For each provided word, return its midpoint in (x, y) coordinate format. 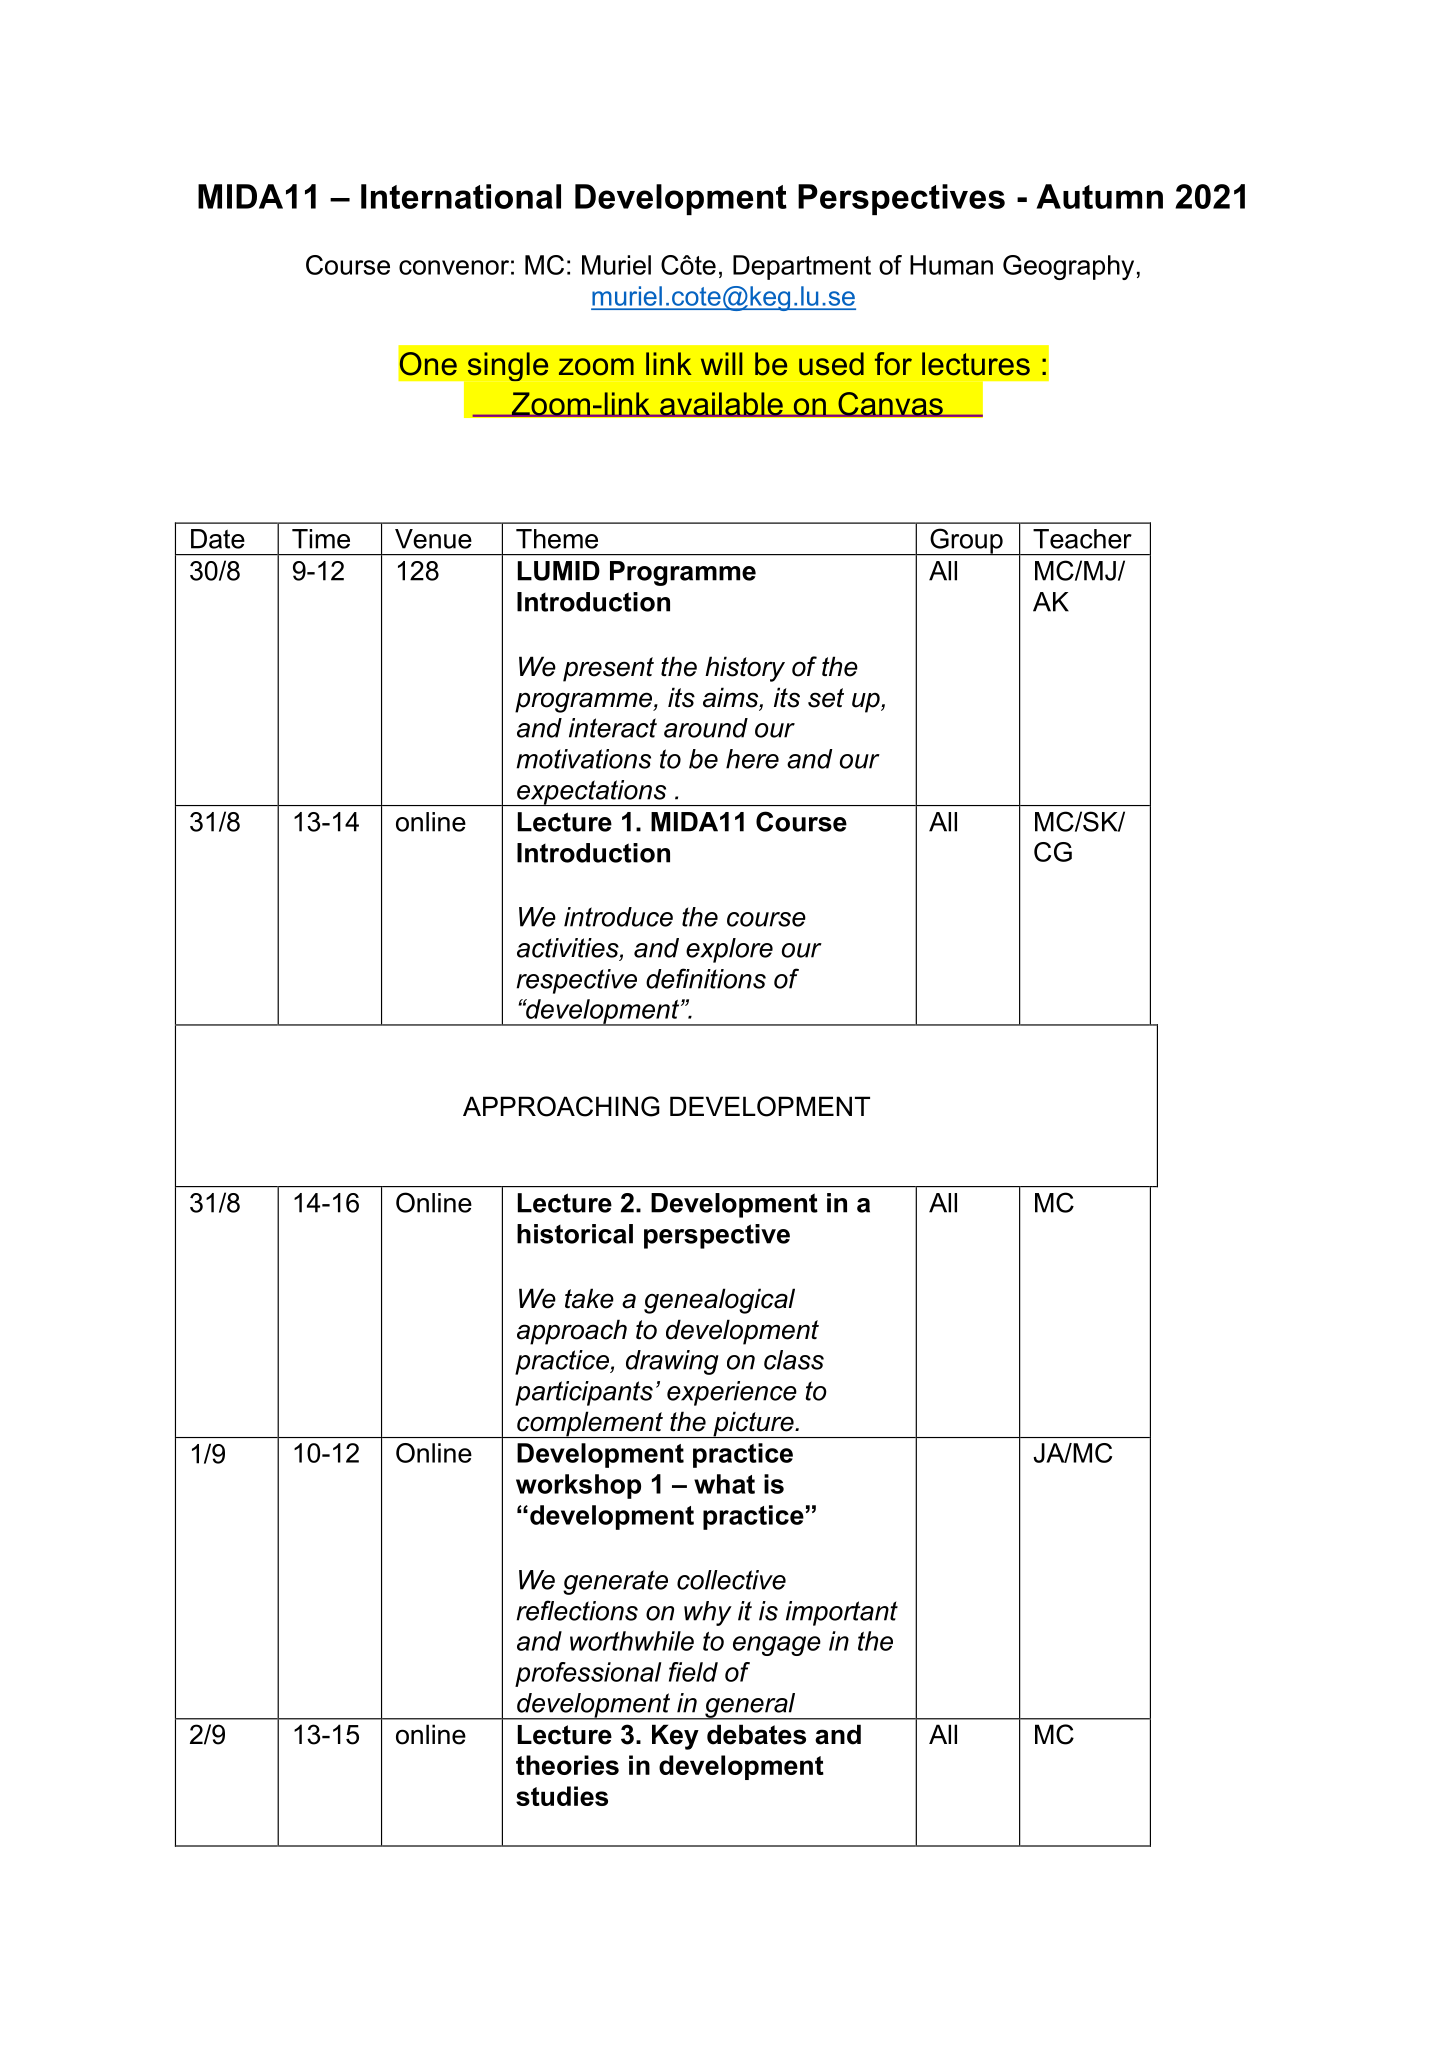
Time (321, 539)
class (794, 1360)
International (461, 196)
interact (613, 728)
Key (675, 1737)
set (826, 698)
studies (562, 1796)
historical (575, 1234)
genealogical (719, 1301)
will (721, 363)
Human (951, 265)
